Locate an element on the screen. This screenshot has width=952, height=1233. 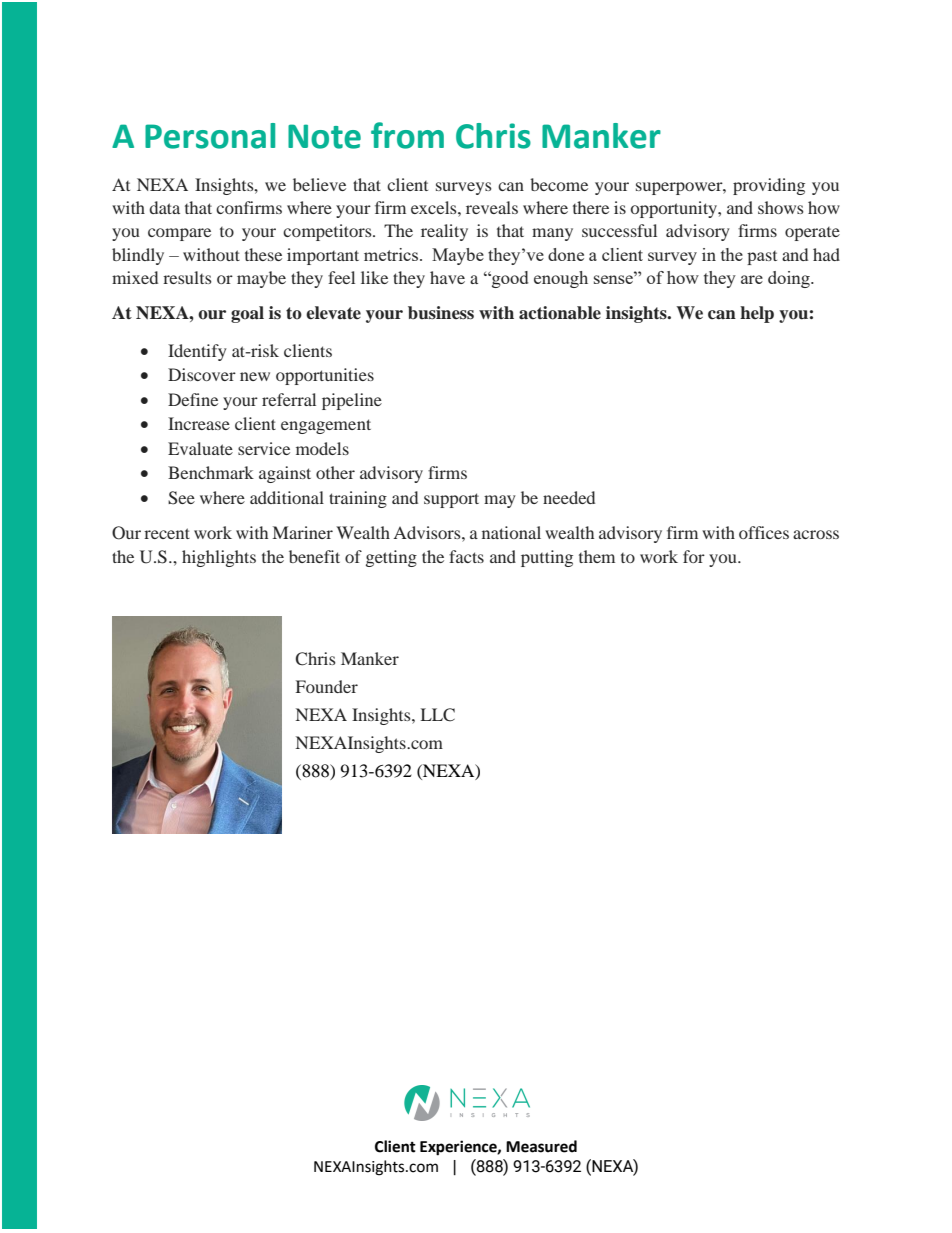
LLC is located at coordinates (438, 715).
